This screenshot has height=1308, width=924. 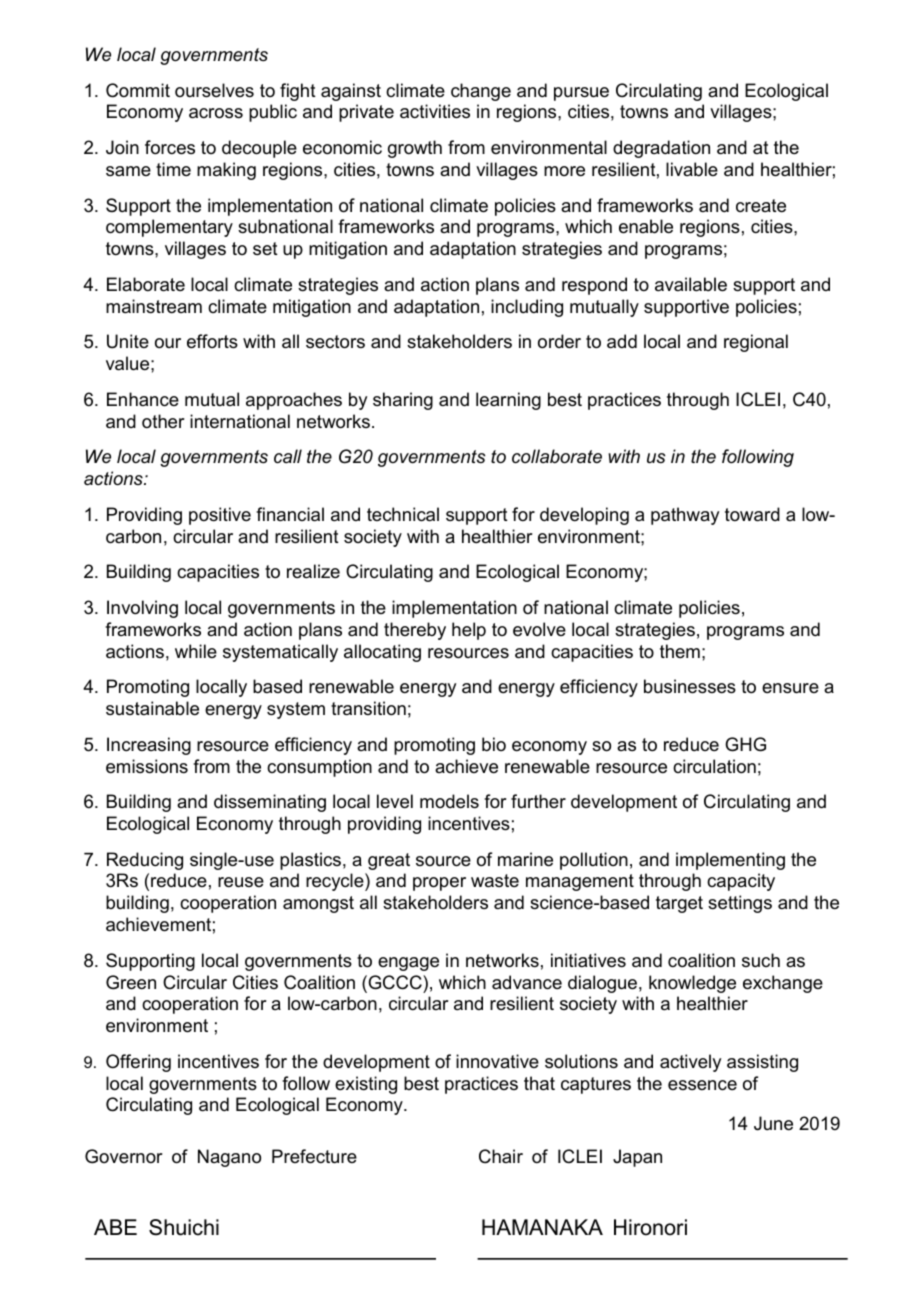 What do you see at coordinates (184, 1227) in the screenshot?
I see `Shuichi` at bounding box center [184, 1227].
